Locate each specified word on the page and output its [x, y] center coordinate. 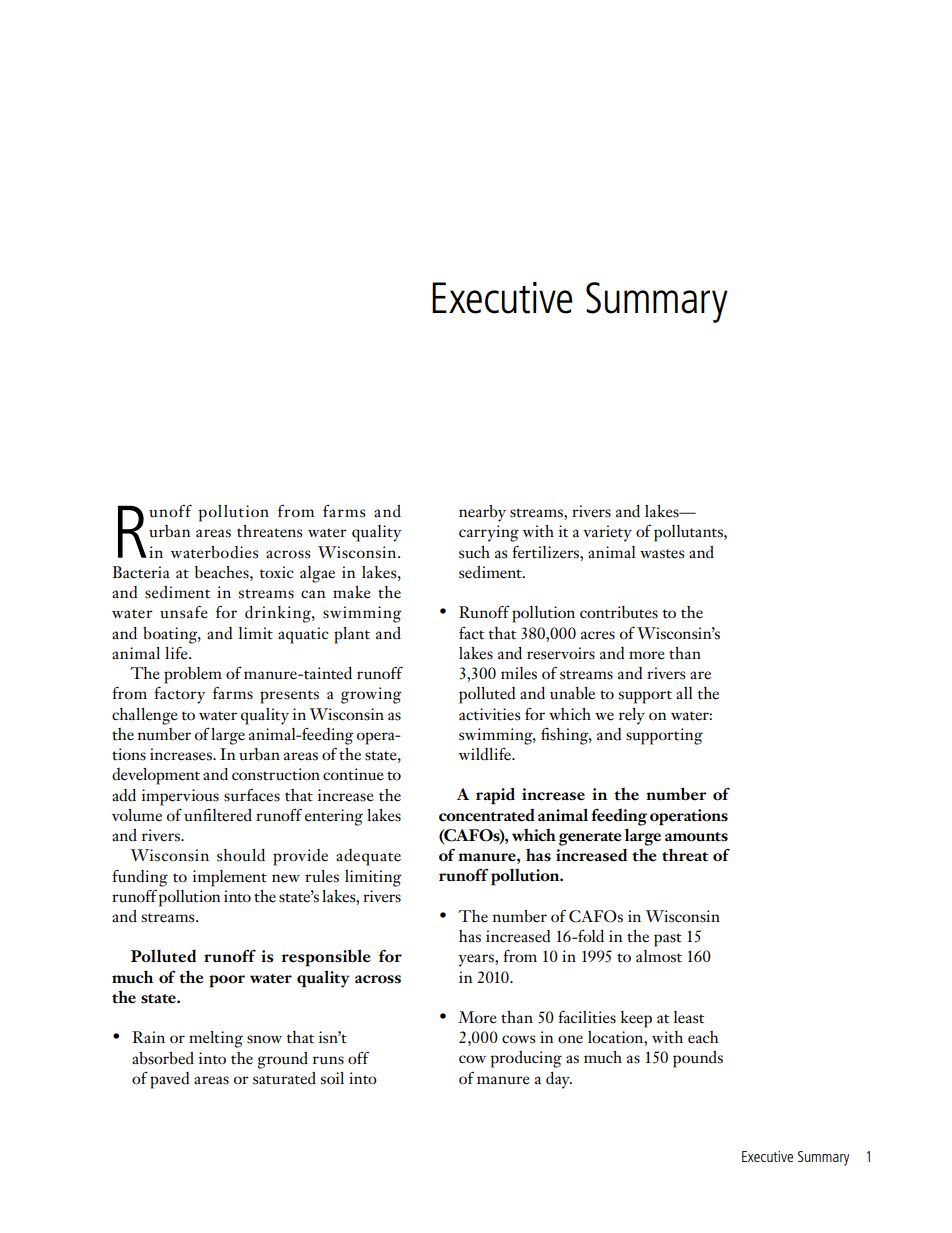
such [474, 552]
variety [607, 533]
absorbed [163, 1058]
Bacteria [141, 572]
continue [353, 774]
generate [590, 839]
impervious [180, 797]
